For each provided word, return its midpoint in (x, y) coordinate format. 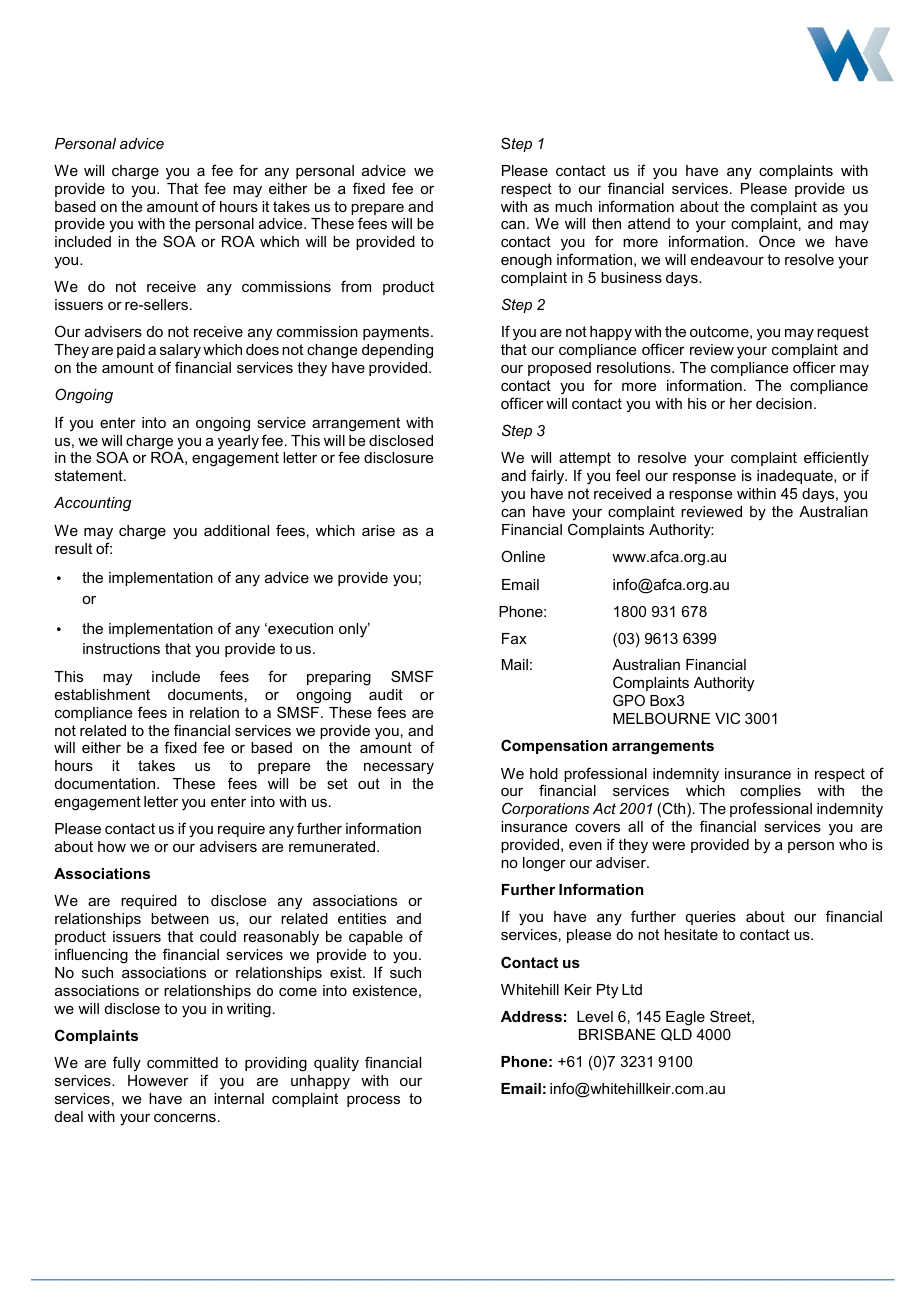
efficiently (836, 460)
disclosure (398, 457)
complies (770, 792)
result (73, 548)
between (180, 918)
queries (711, 918)
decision (784, 403)
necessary (399, 769)
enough (526, 261)
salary (180, 351)
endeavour (727, 259)
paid (131, 351)
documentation (106, 783)
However (158, 1080)
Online (523, 556)
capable (376, 938)
